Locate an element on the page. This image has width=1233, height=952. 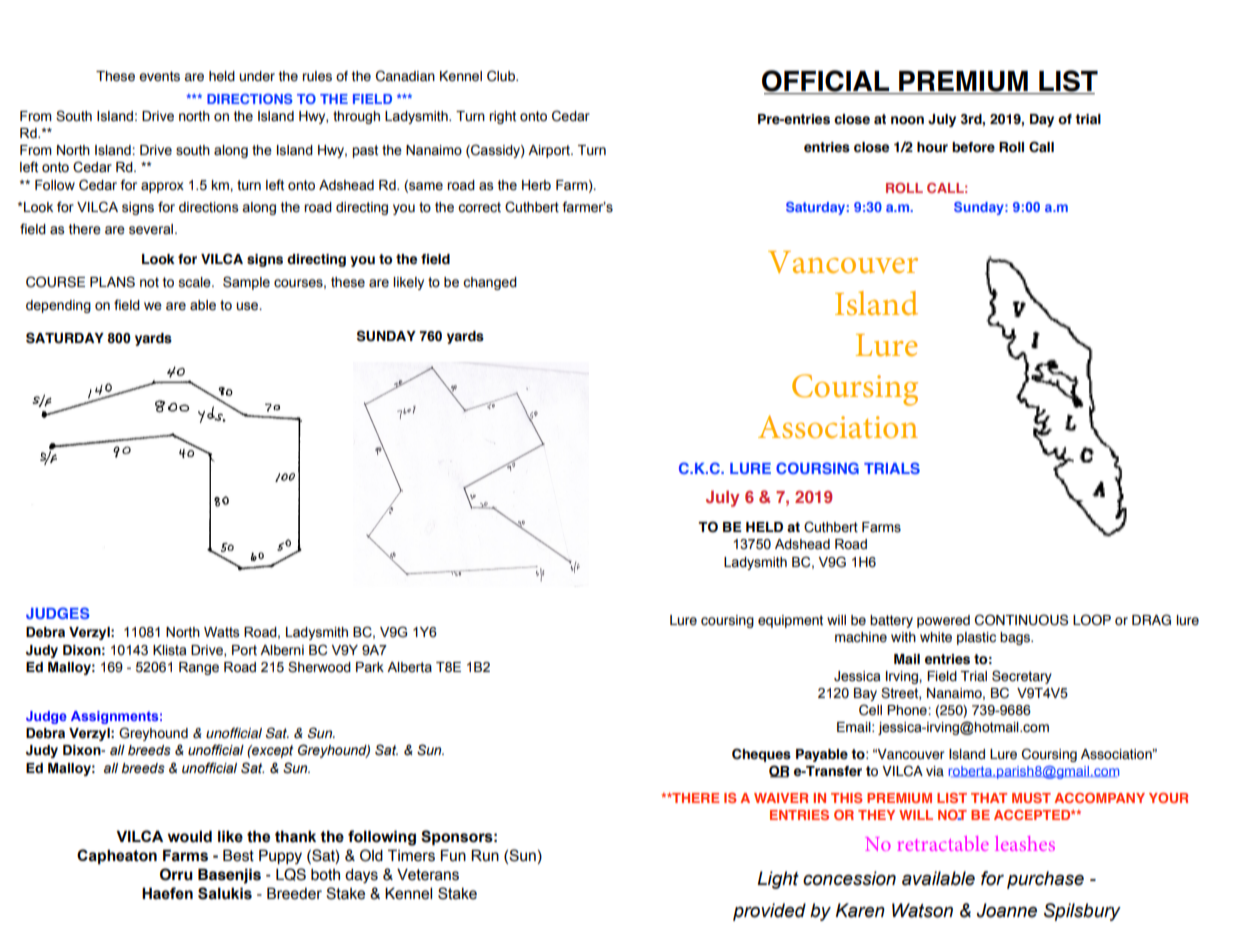
changed is located at coordinates (490, 283).
